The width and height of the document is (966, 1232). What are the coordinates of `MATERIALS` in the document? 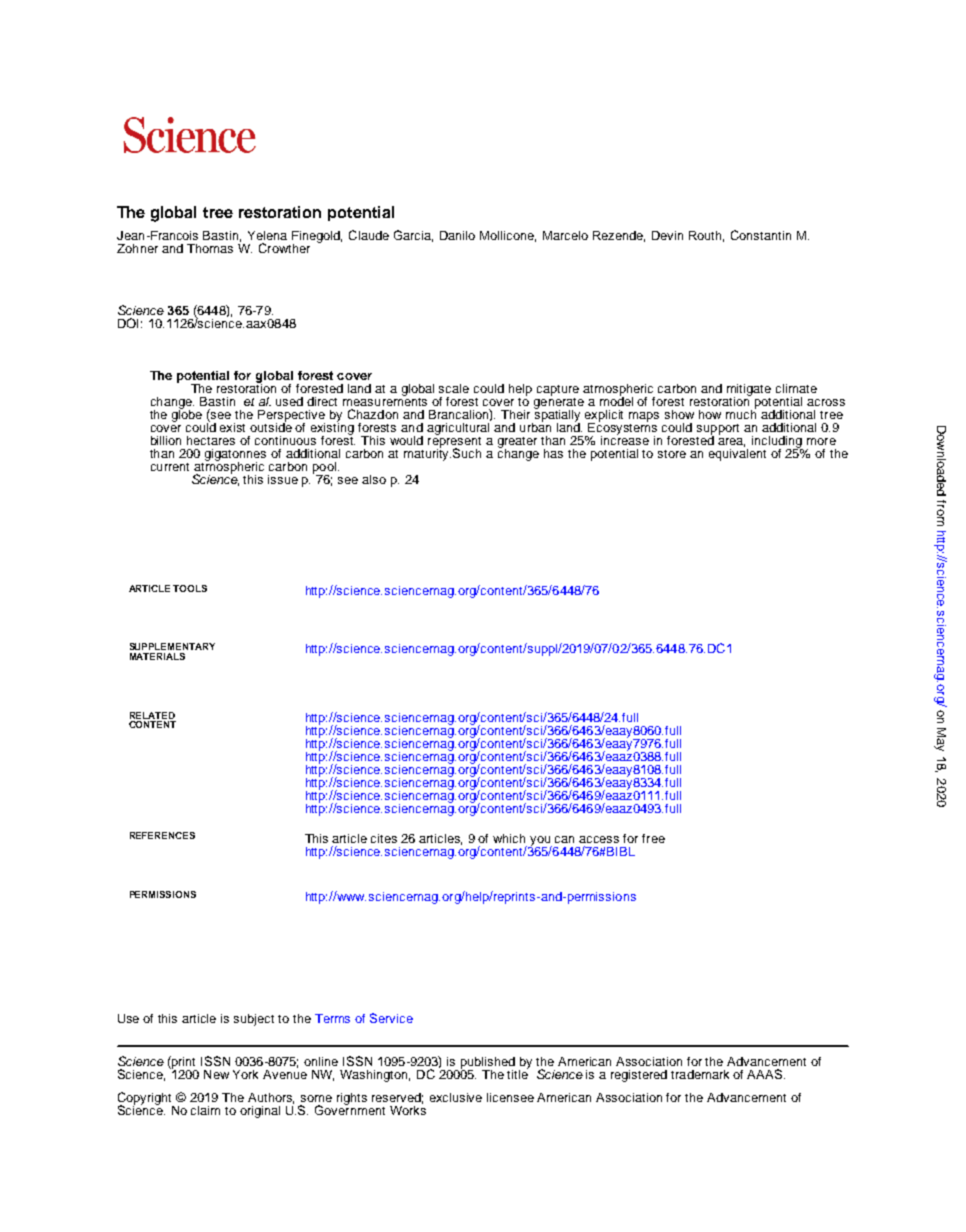 It's located at (157, 656).
